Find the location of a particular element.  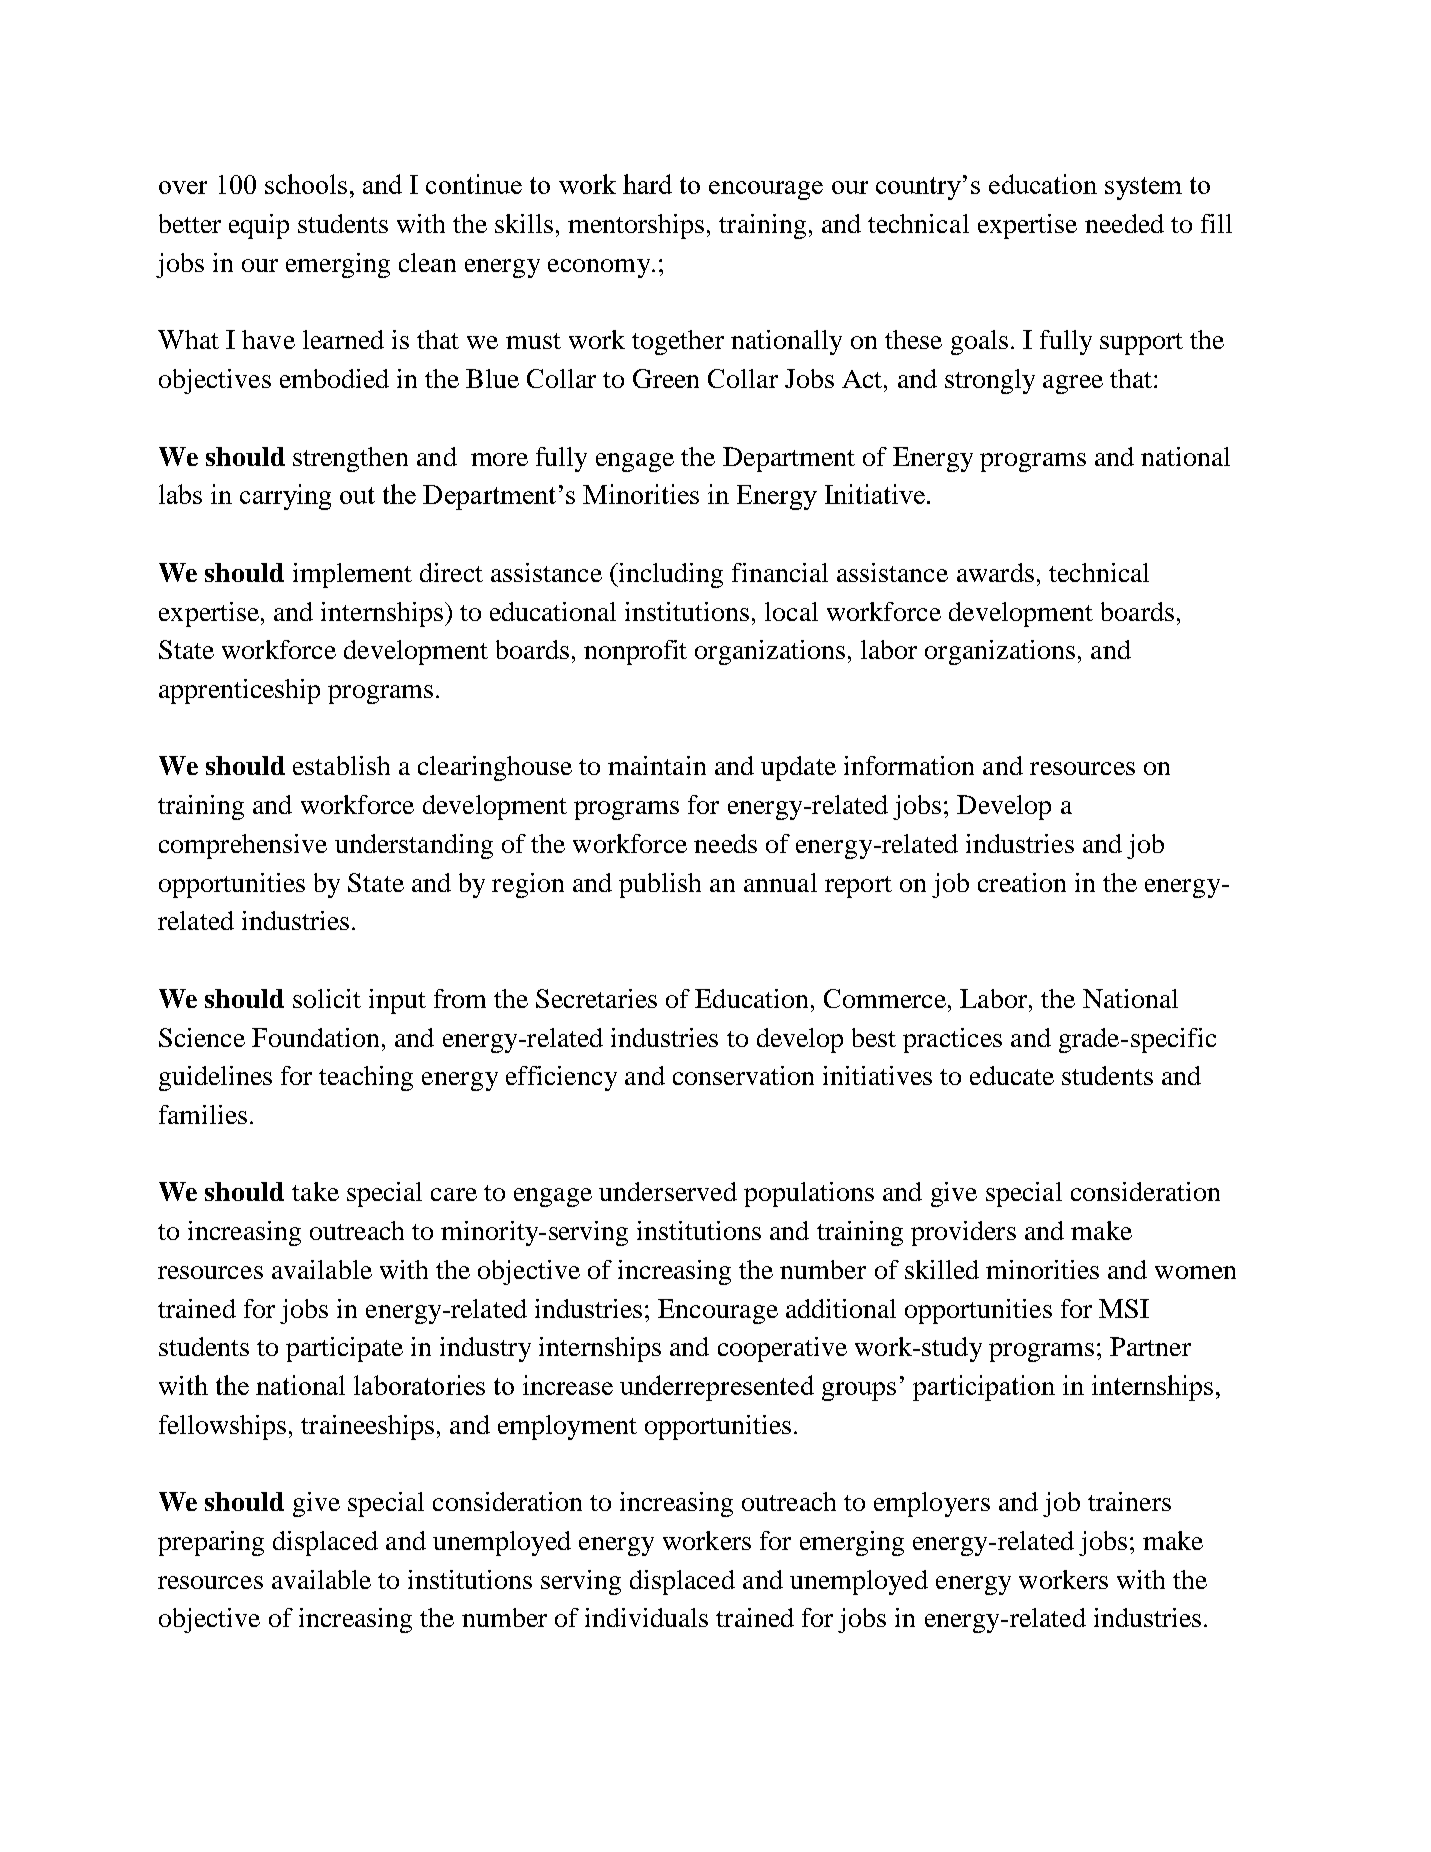

educate is located at coordinates (1012, 1075).
